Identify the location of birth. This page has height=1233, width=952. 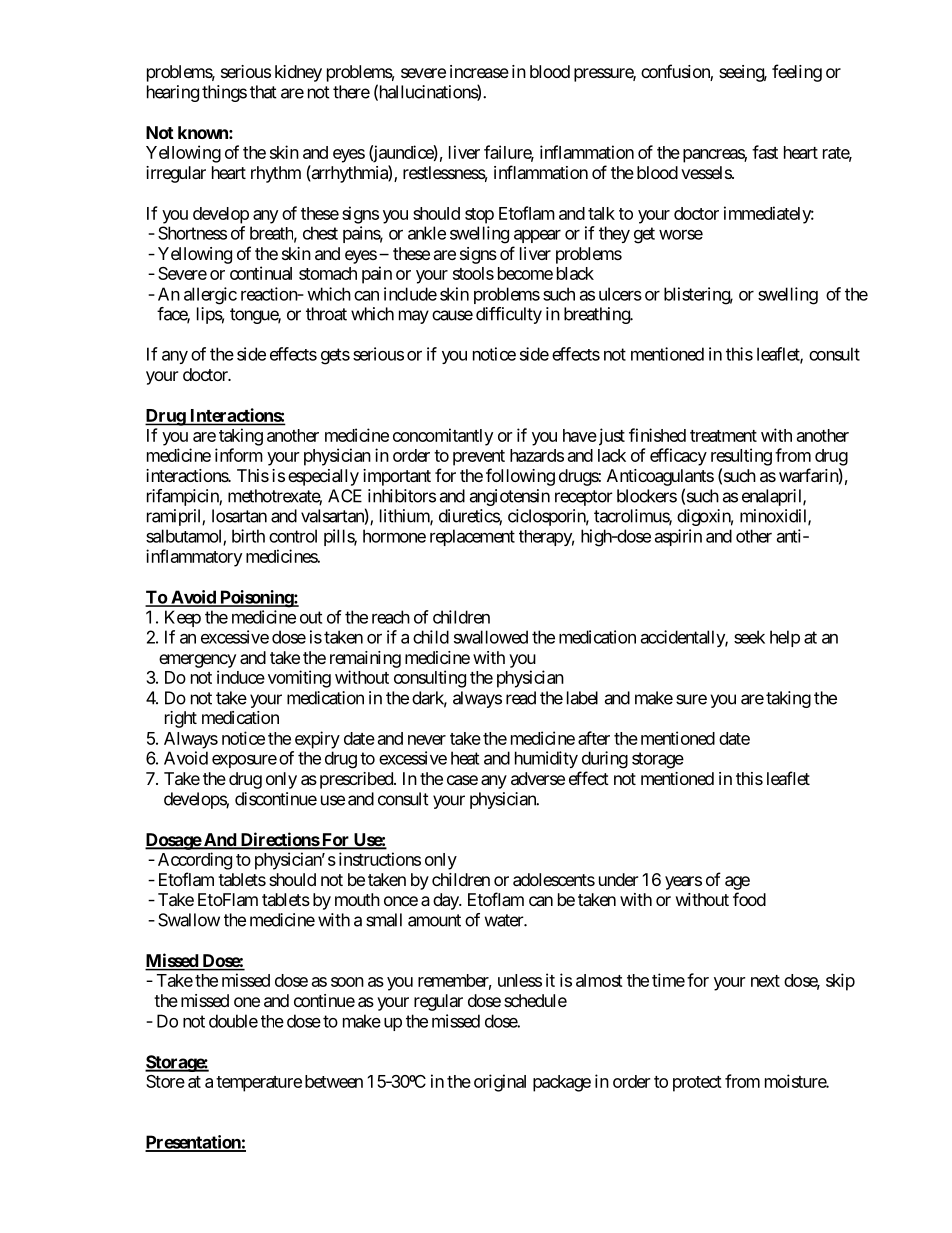
(248, 536).
